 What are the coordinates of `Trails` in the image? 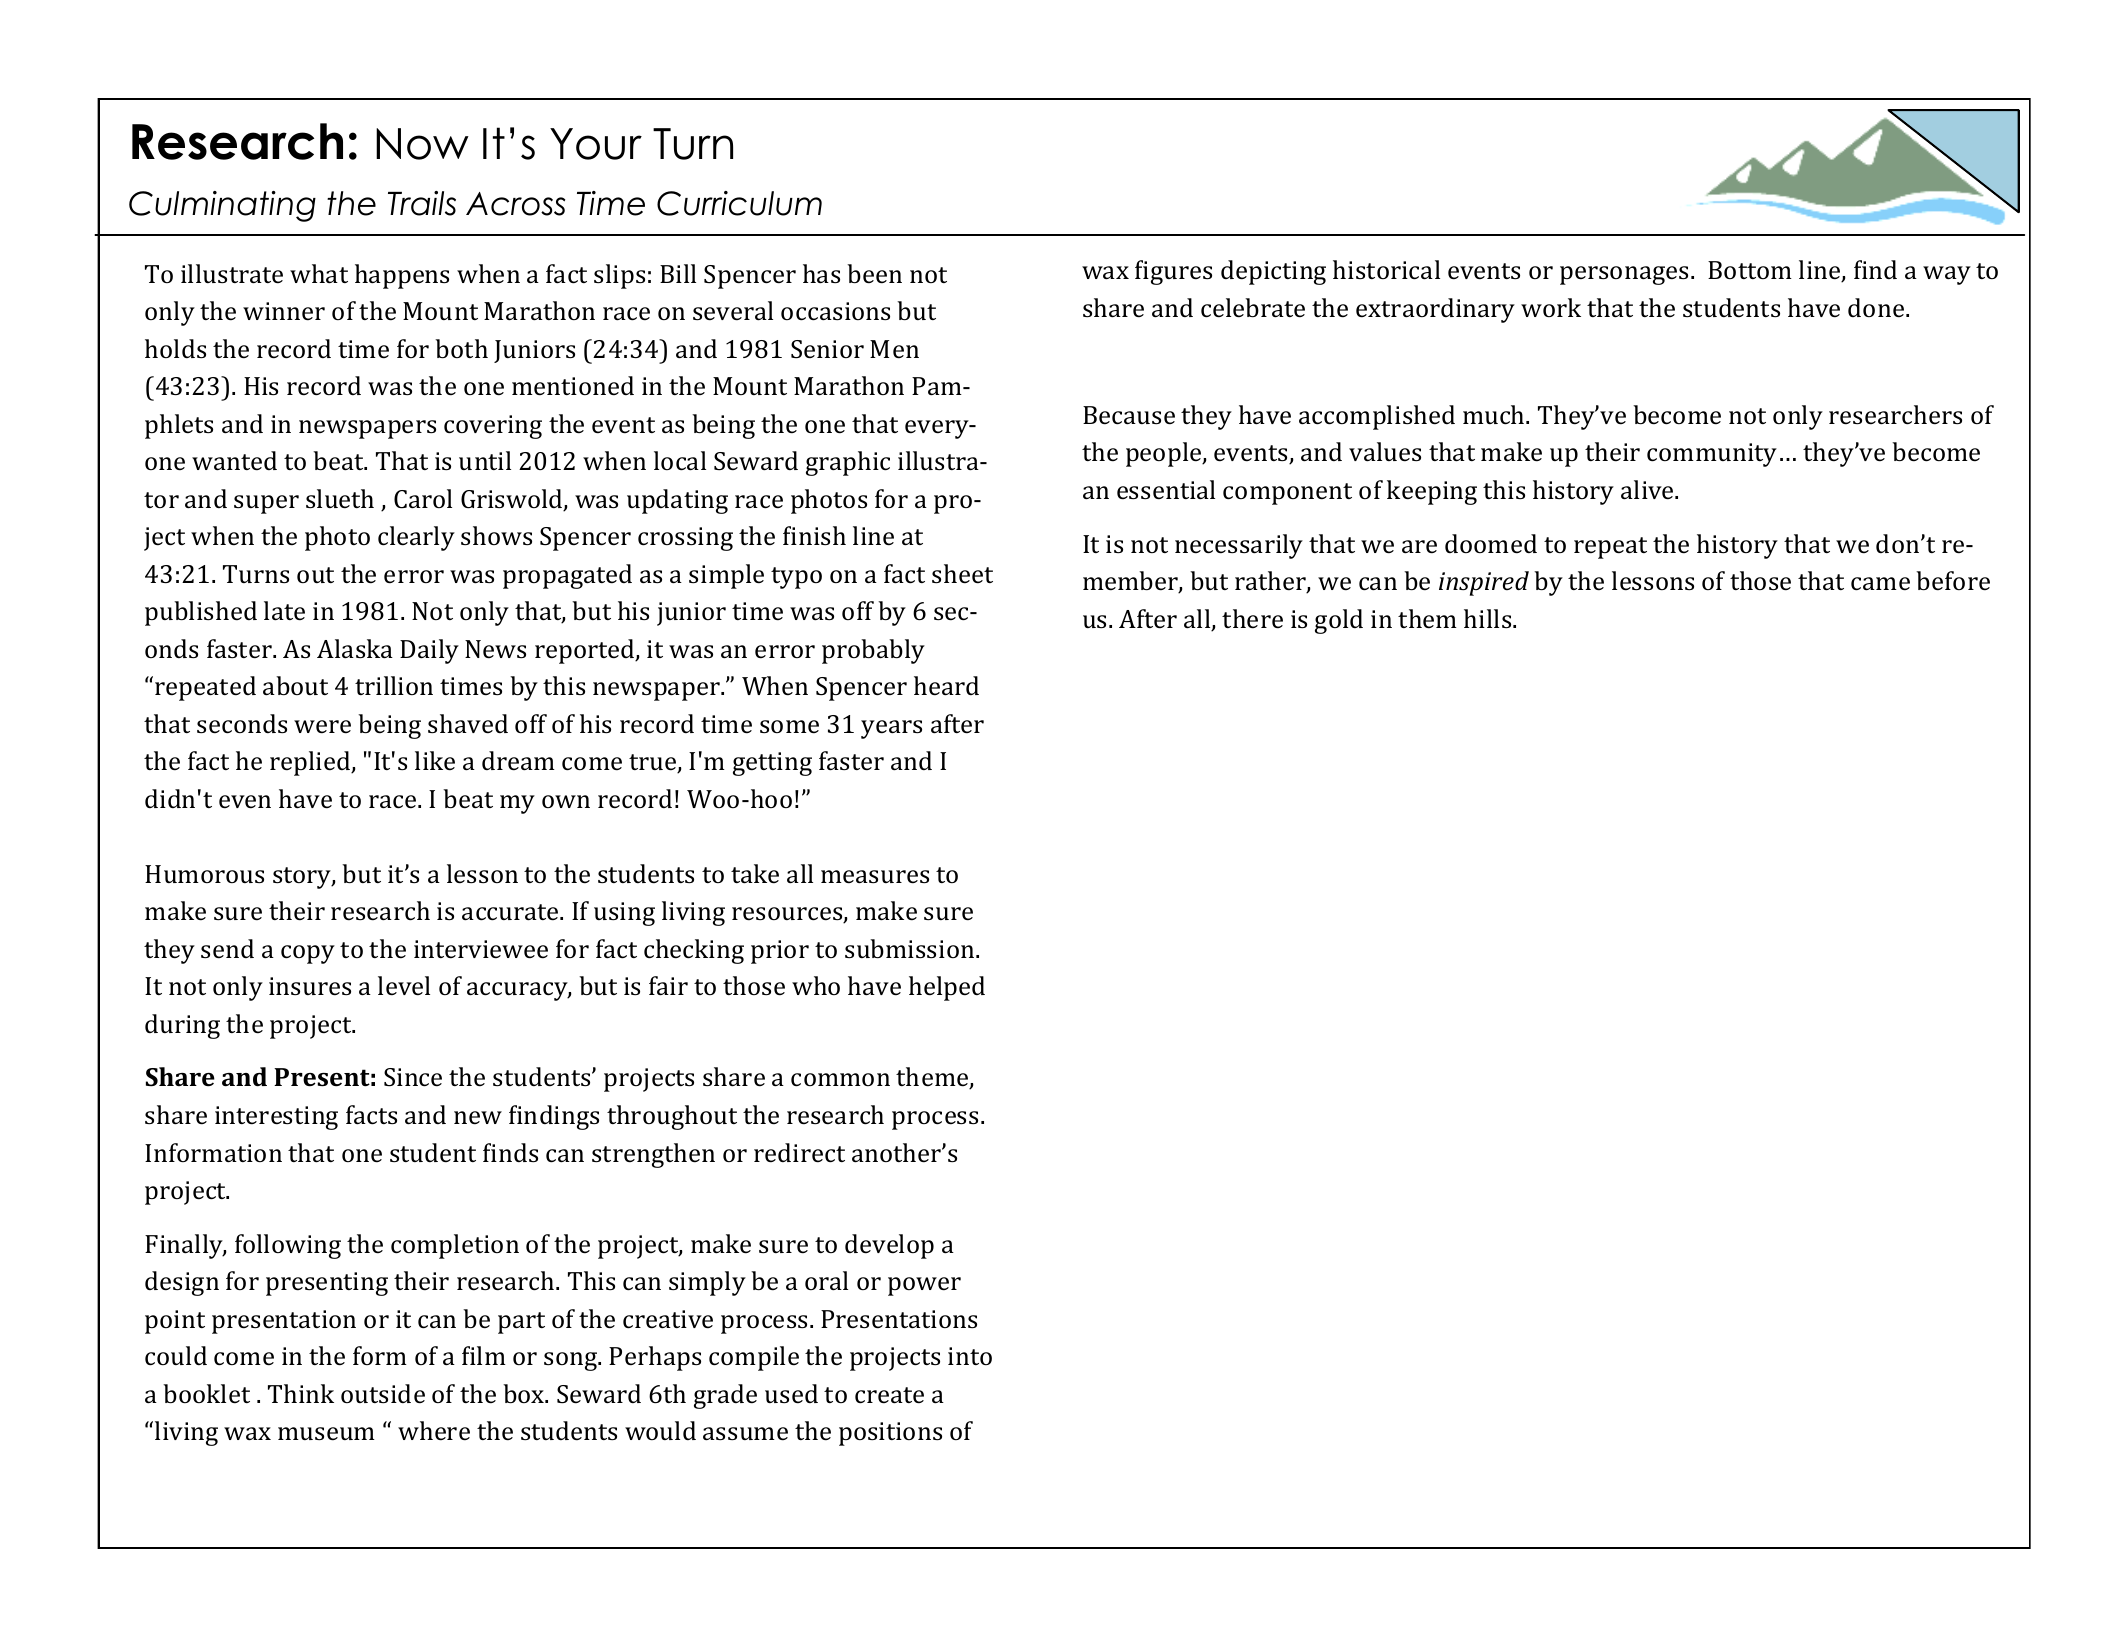 It's located at (422, 203).
